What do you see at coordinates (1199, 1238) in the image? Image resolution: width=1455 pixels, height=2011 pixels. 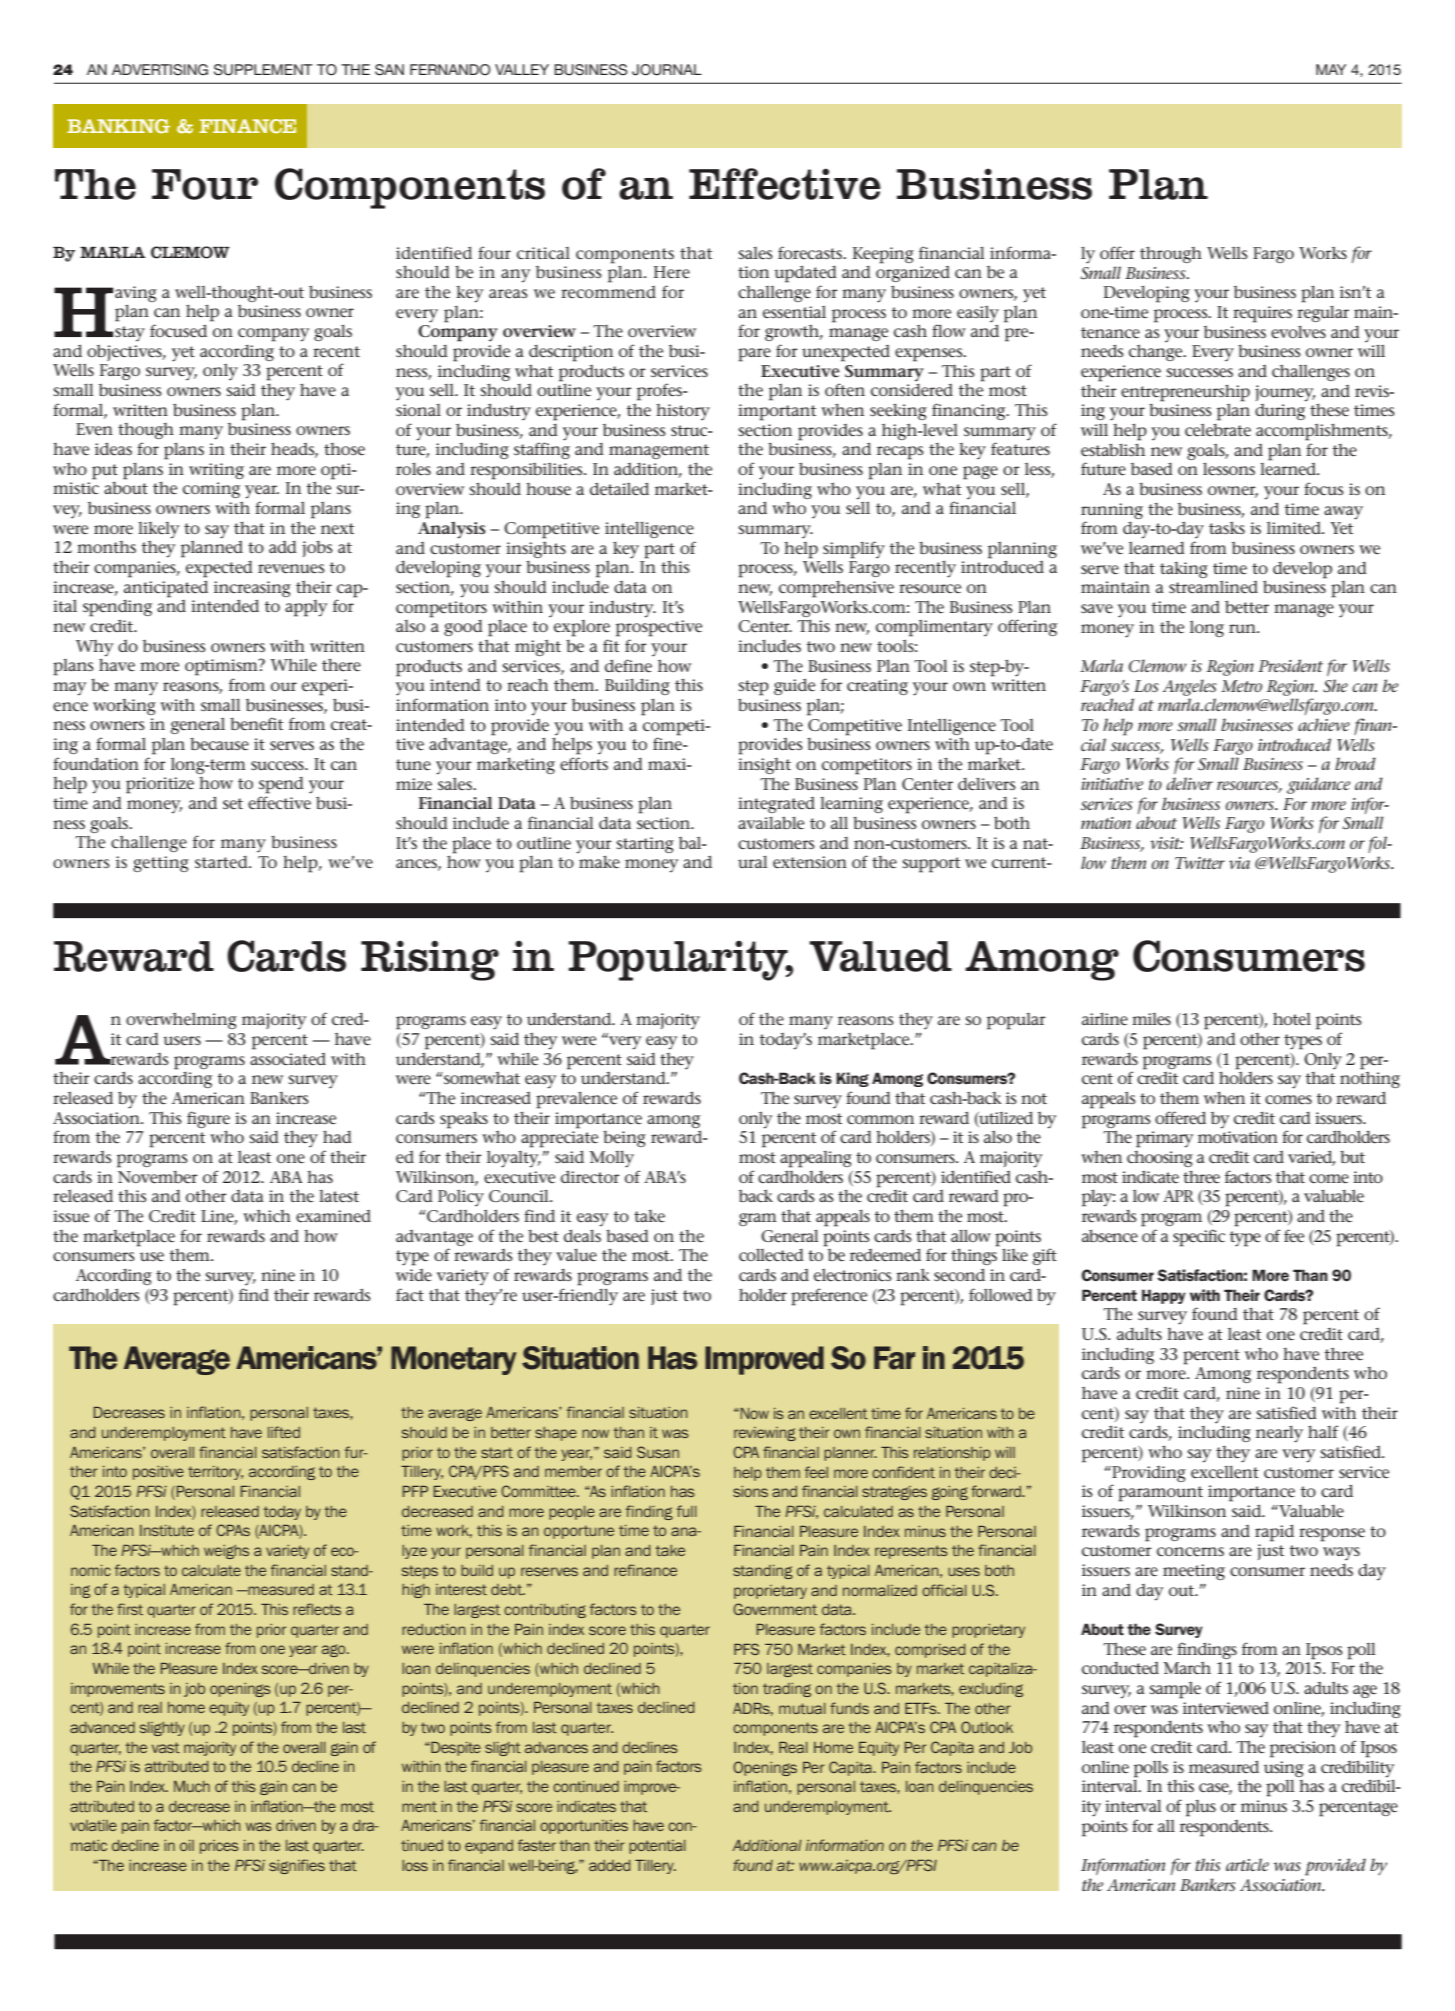 I see `specific` at bounding box center [1199, 1238].
